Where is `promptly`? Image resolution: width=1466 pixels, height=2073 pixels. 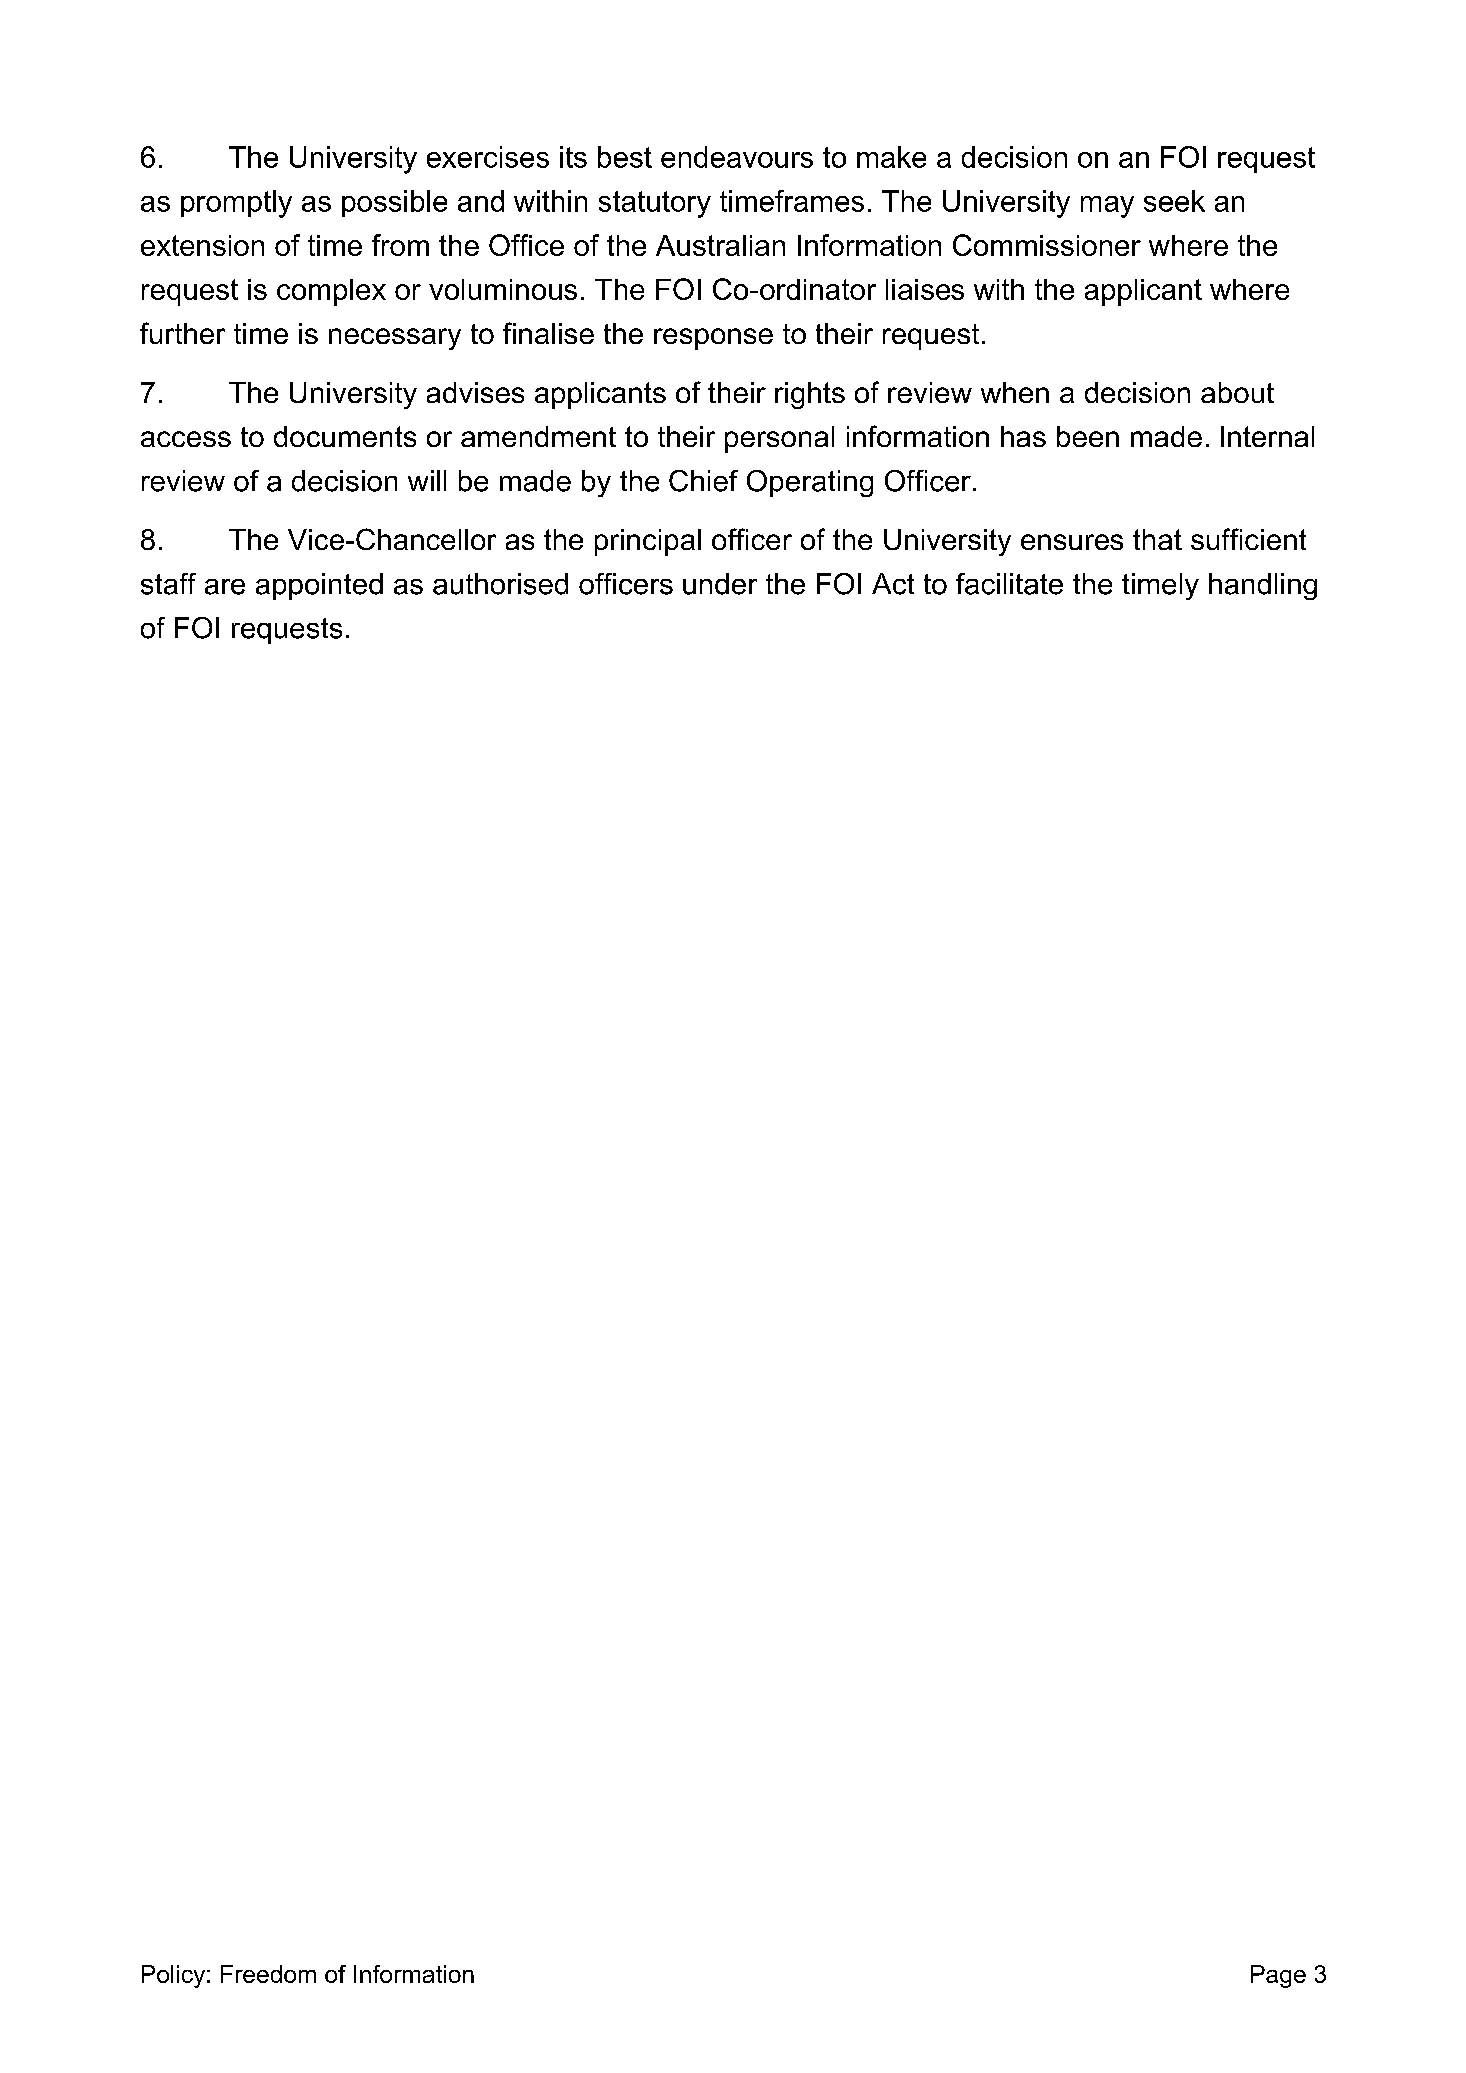 promptly is located at coordinates (236, 204).
